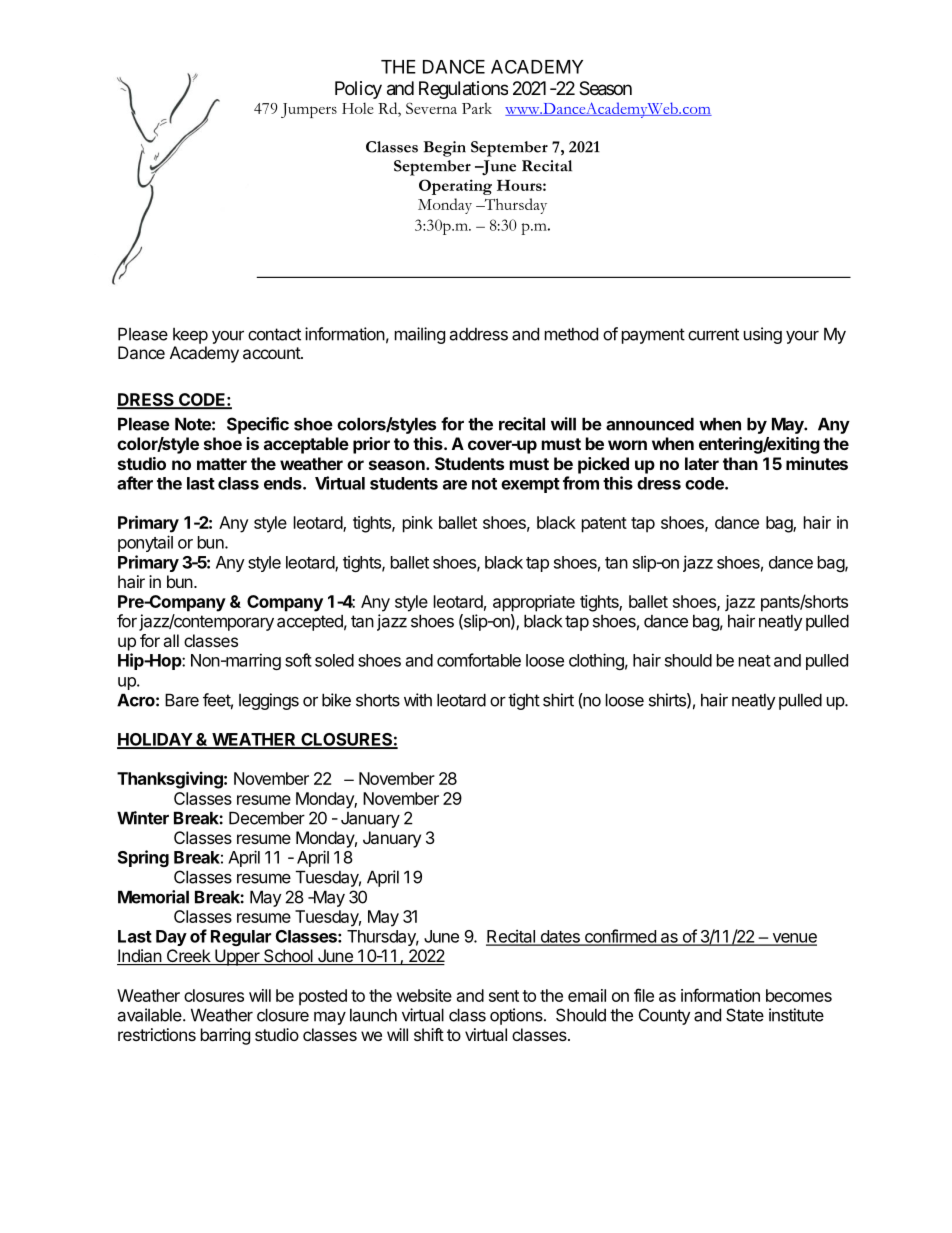 The image size is (952, 1233). What do you see at coordinates (504, 996) in the screenshot?
I see `sent` at bounding box center [504, 996].
